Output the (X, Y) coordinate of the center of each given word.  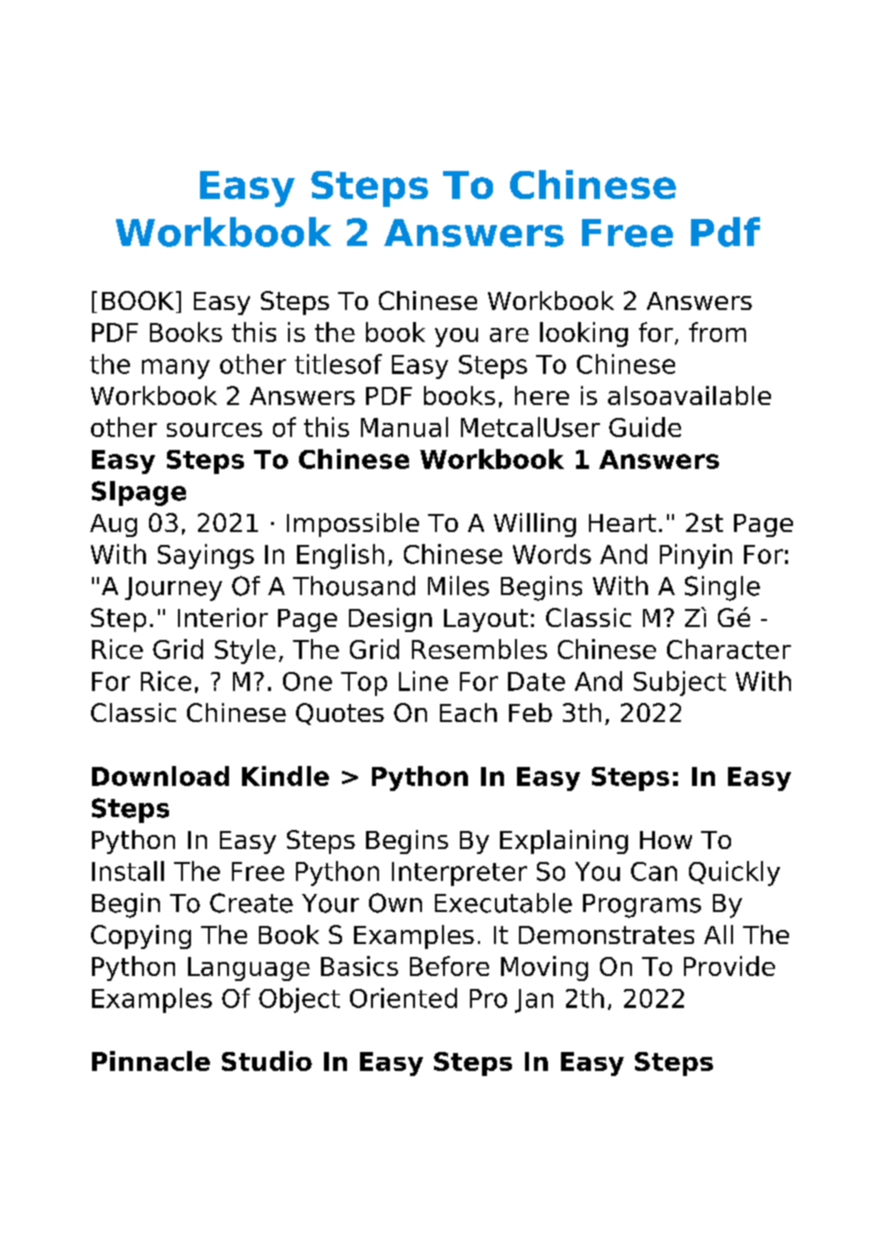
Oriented (403, 998)
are (509, 335)
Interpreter (459, 874)
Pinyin (696, 556)
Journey (173, 589)
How (666, 840)
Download (160, 776)
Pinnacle (151, 1061)
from (717, 332)
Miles (458, 586)
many (176, 369)
